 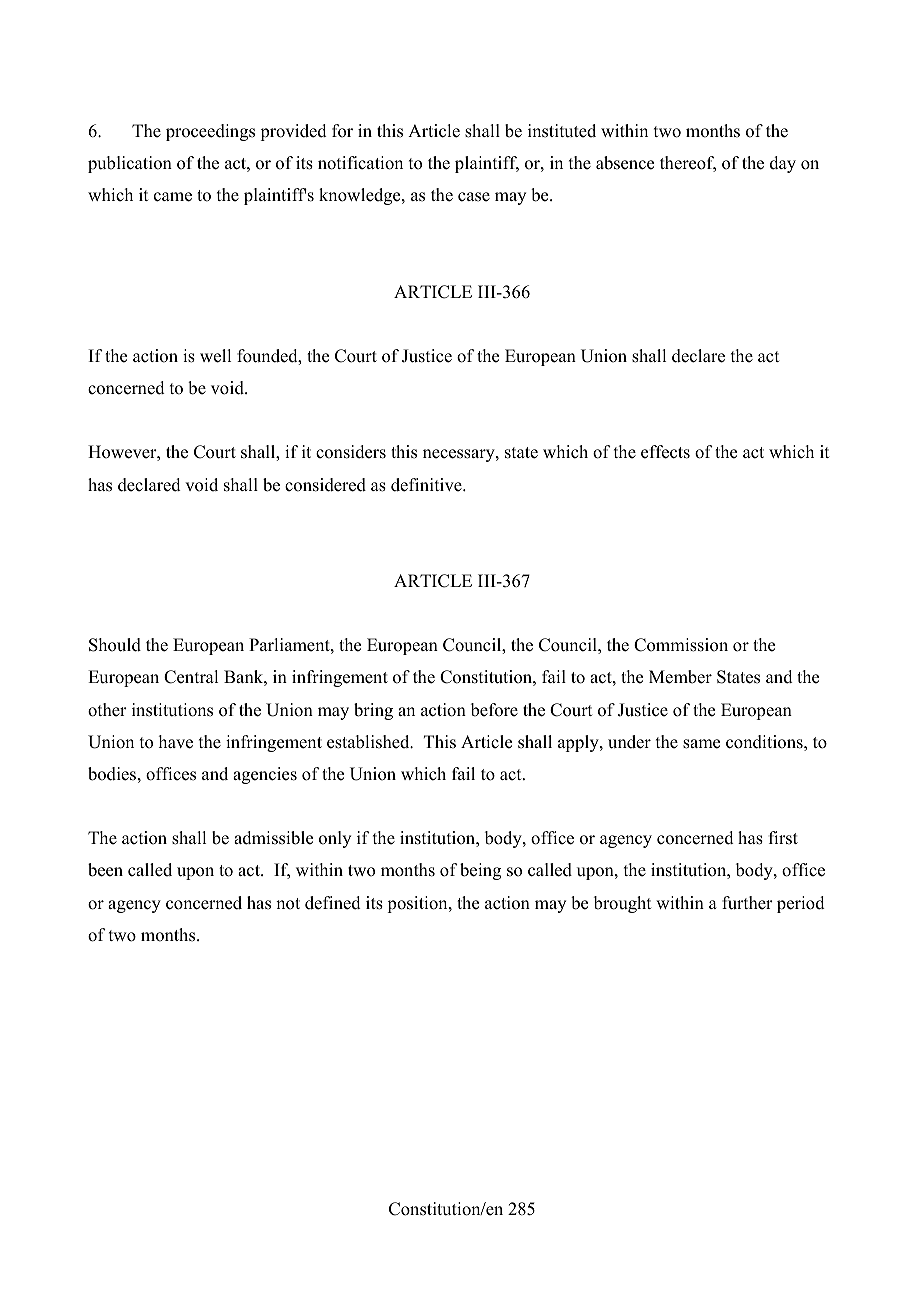 What do you see at coordinates (210, 132) in the screenshot?
I see `proceedings` at bounding box center [210, 132].
